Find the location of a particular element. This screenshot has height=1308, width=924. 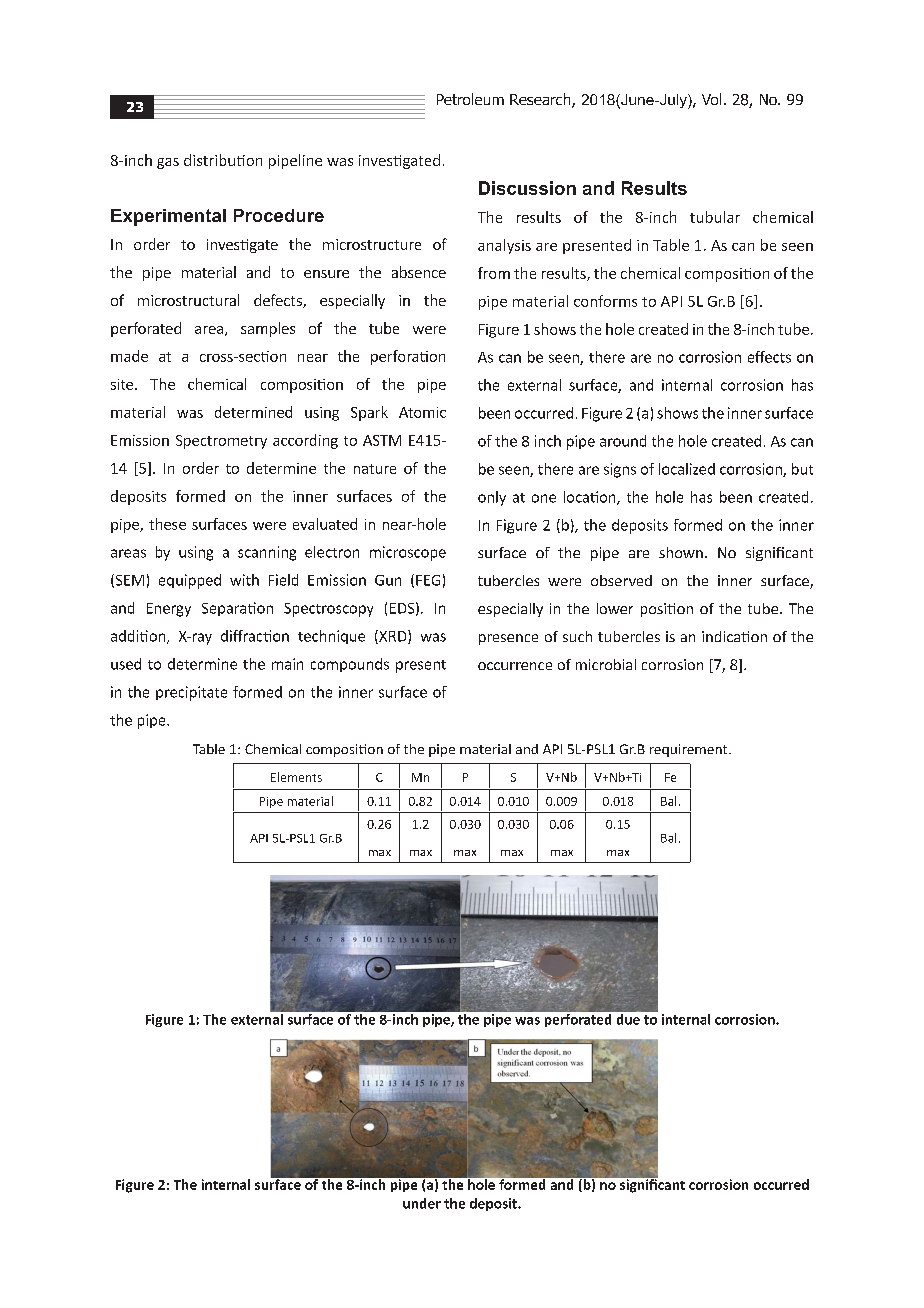

perforation is located at coordinates (408, 357).
